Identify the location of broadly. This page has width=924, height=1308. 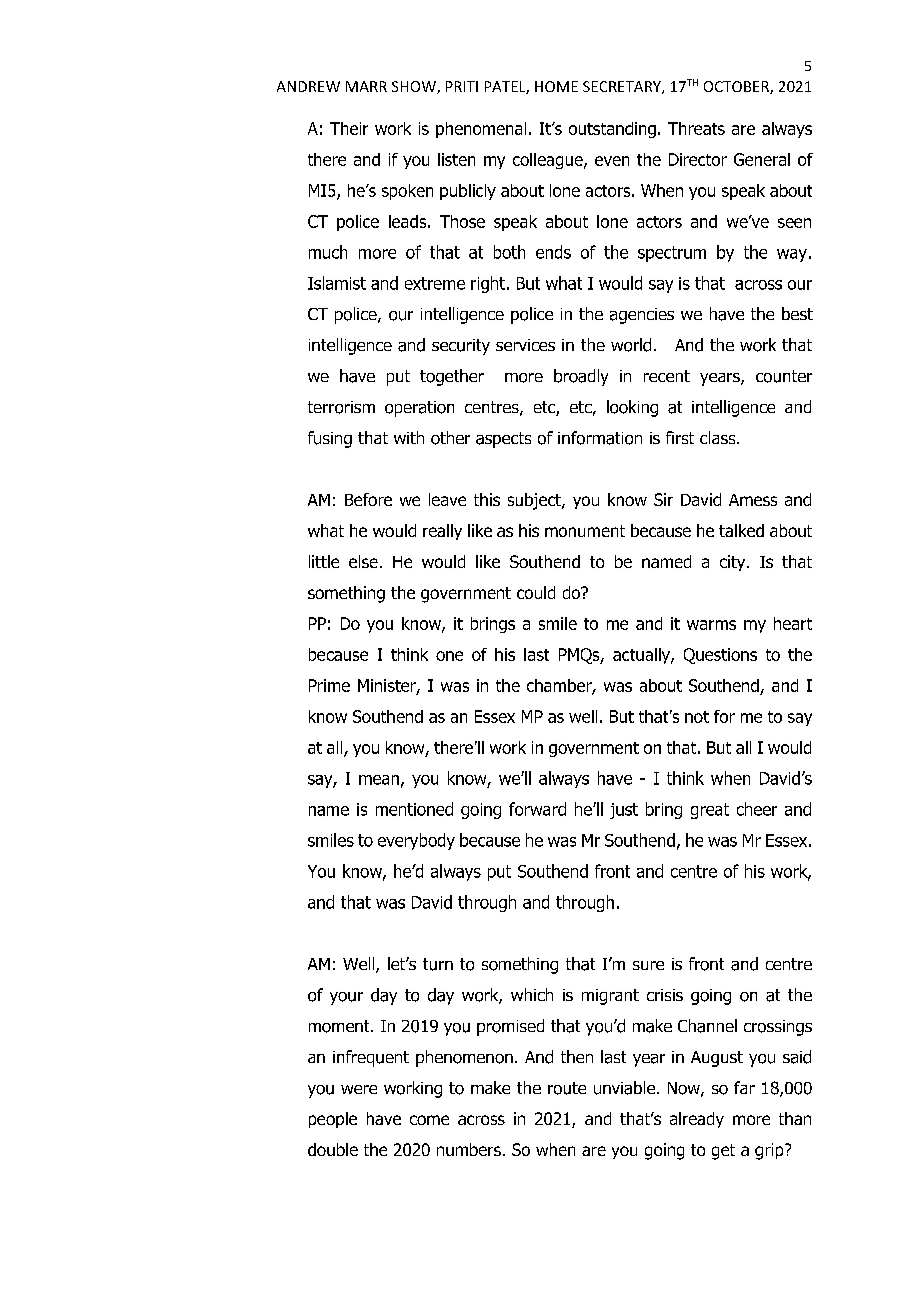
(581, 377).
